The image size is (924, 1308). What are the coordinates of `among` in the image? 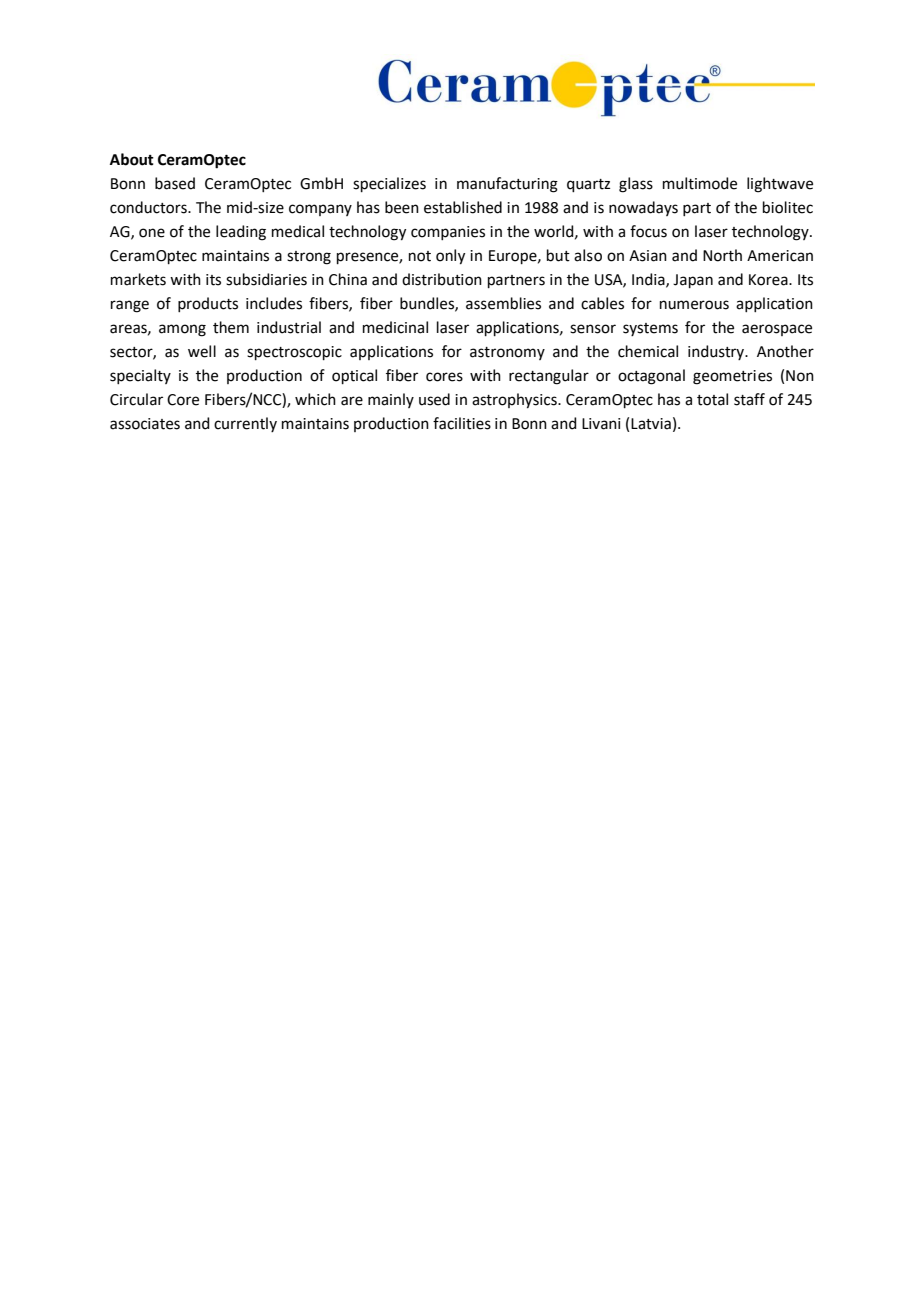 It's located at (182, 330).
